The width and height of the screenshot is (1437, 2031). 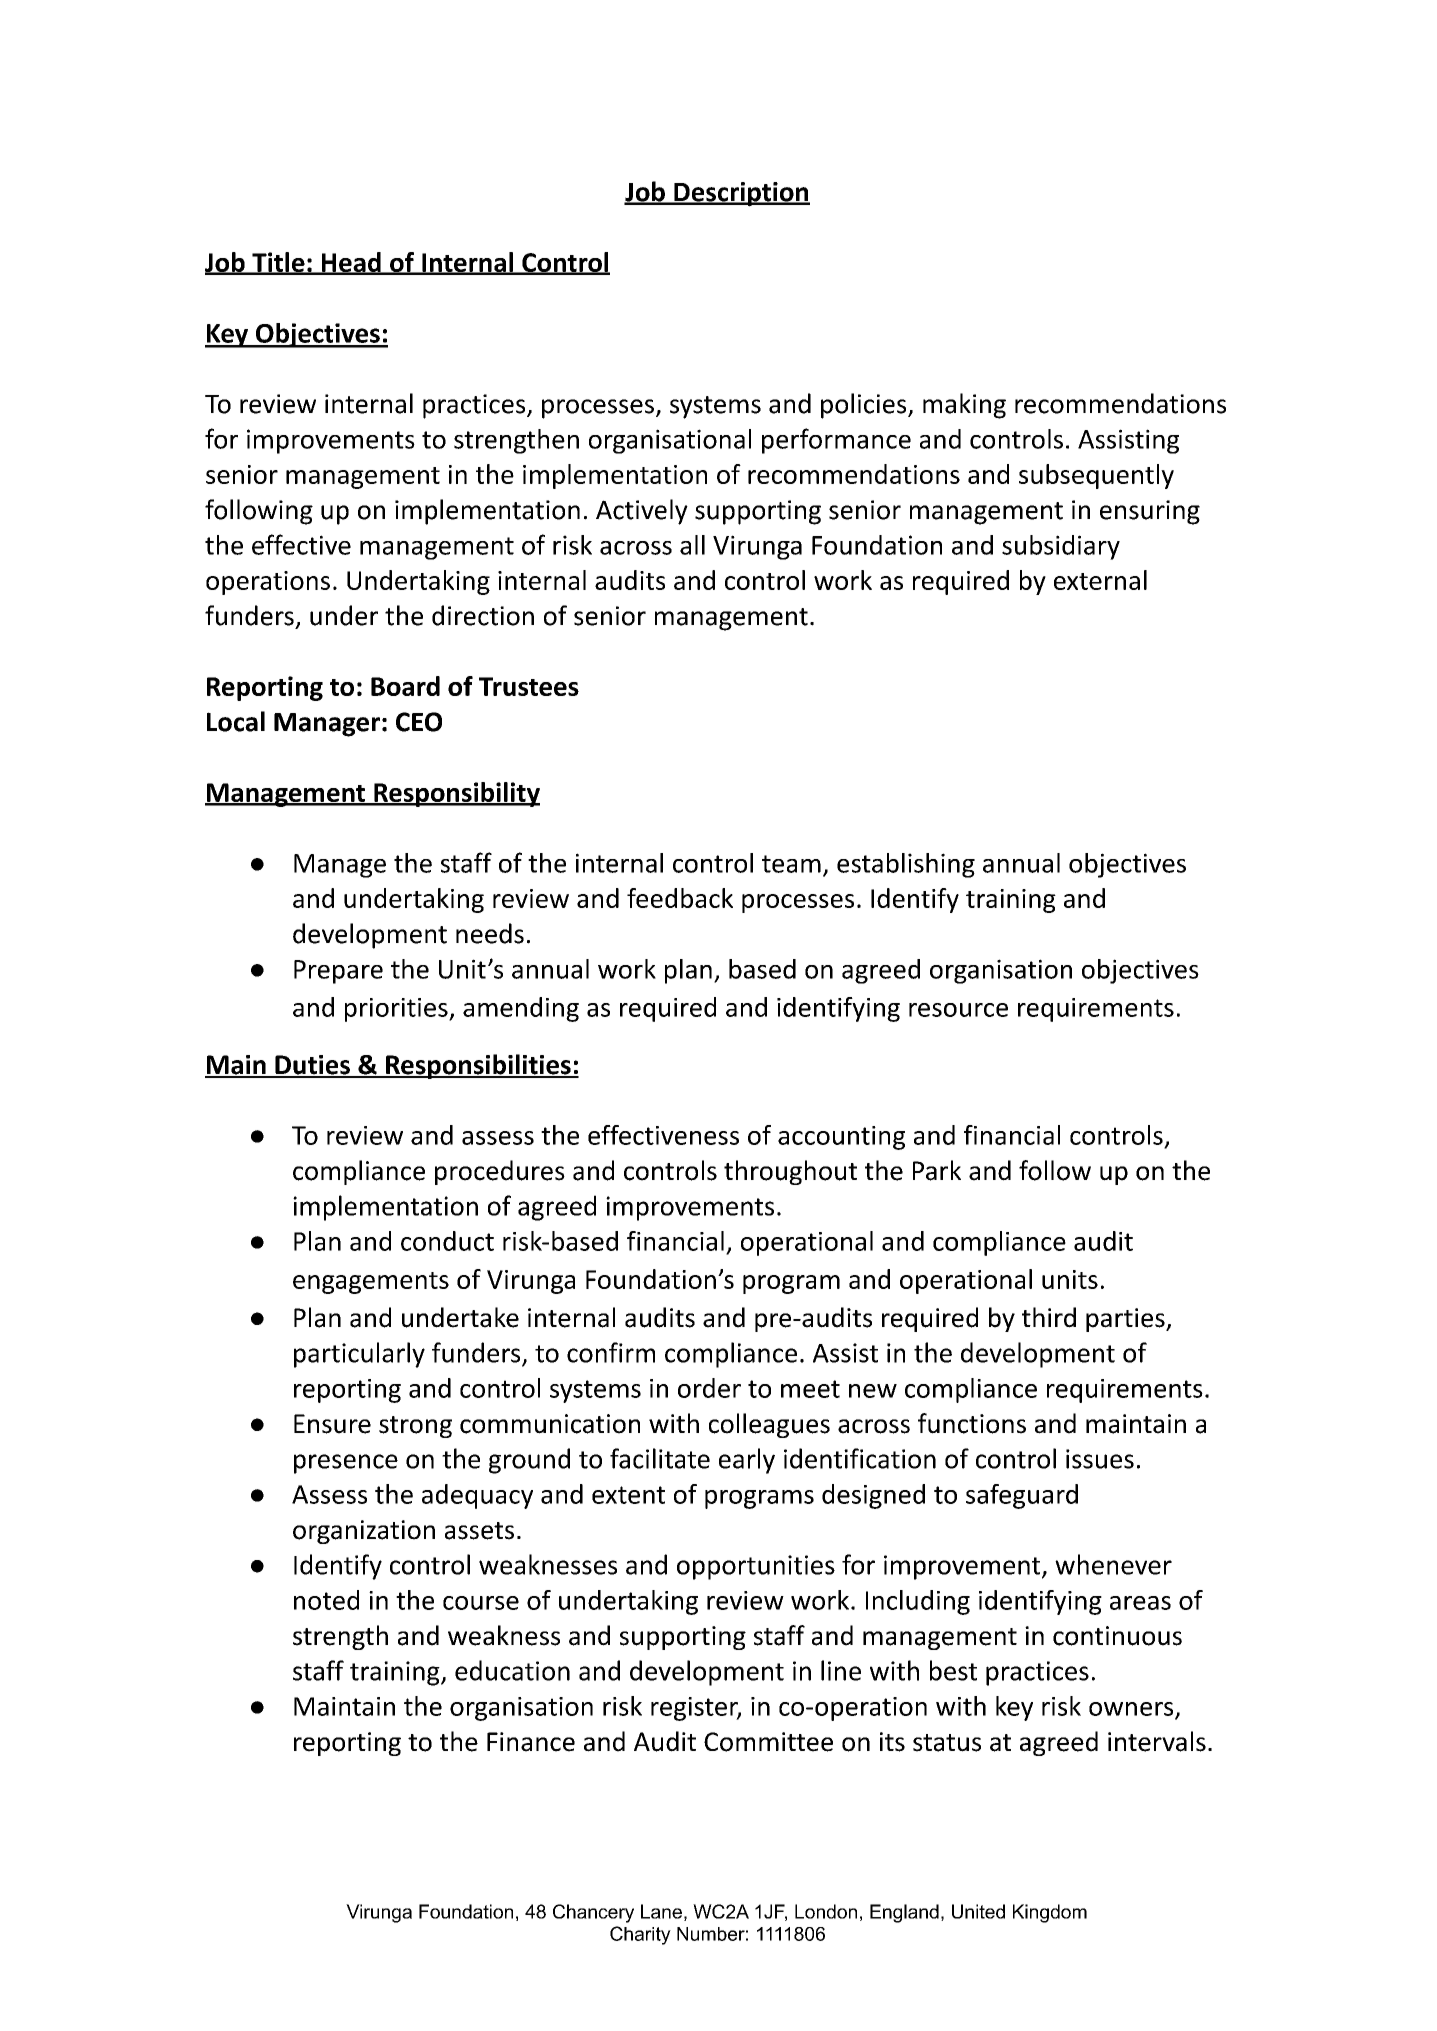 What do you see at coordinates (958, 1010) in the screenshot?
I see `resource` at bounding box center [958, 1010].
